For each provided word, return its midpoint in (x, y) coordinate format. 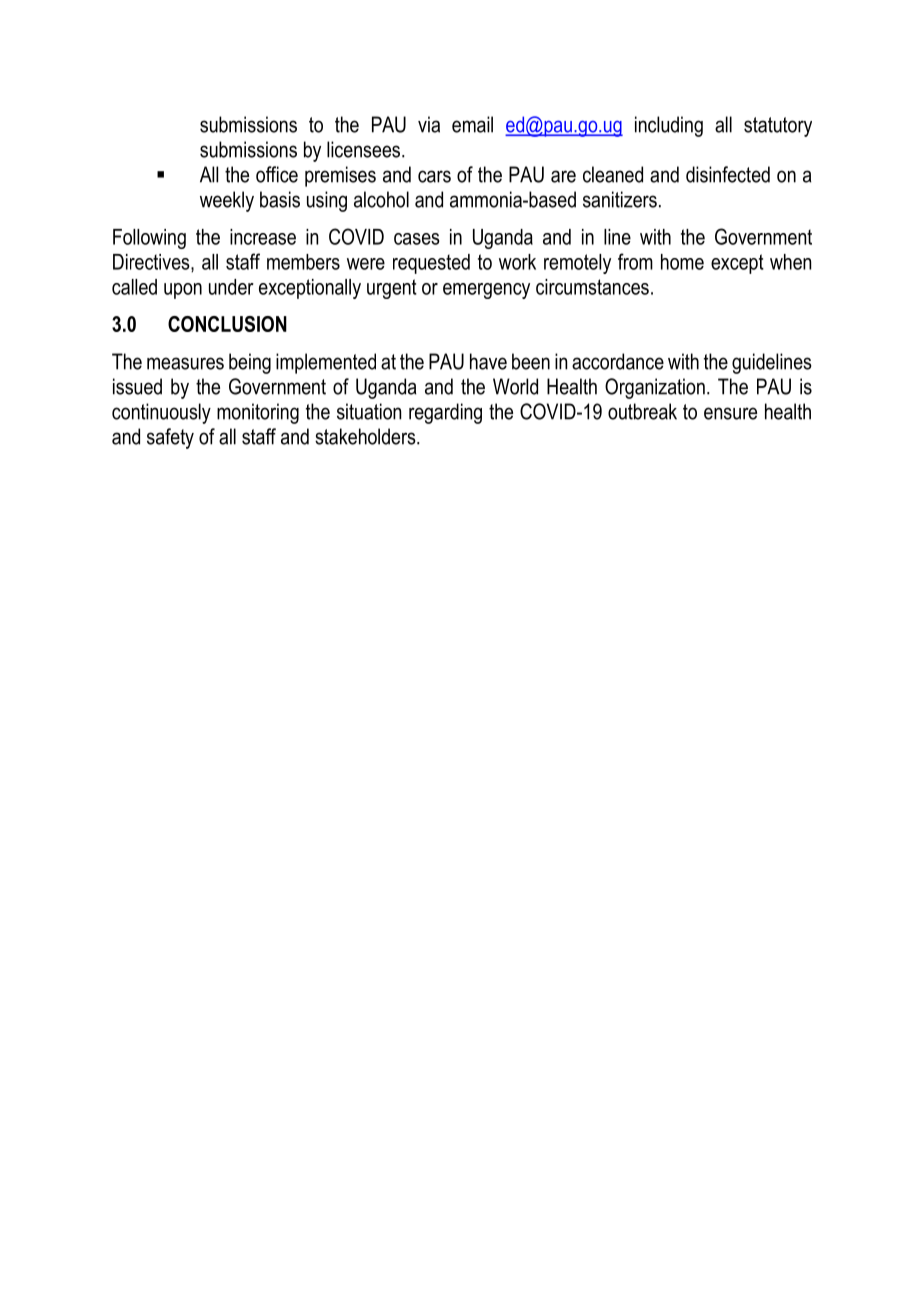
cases (417, 239)
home (682, 262)
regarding (445, 413)
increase (263, 237)
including (669, 126)
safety (170, 438)
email (472, 124)
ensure (730, 413)
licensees (365, 149)
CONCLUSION (227, 324)
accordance (618, 361)
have (488, 361)
